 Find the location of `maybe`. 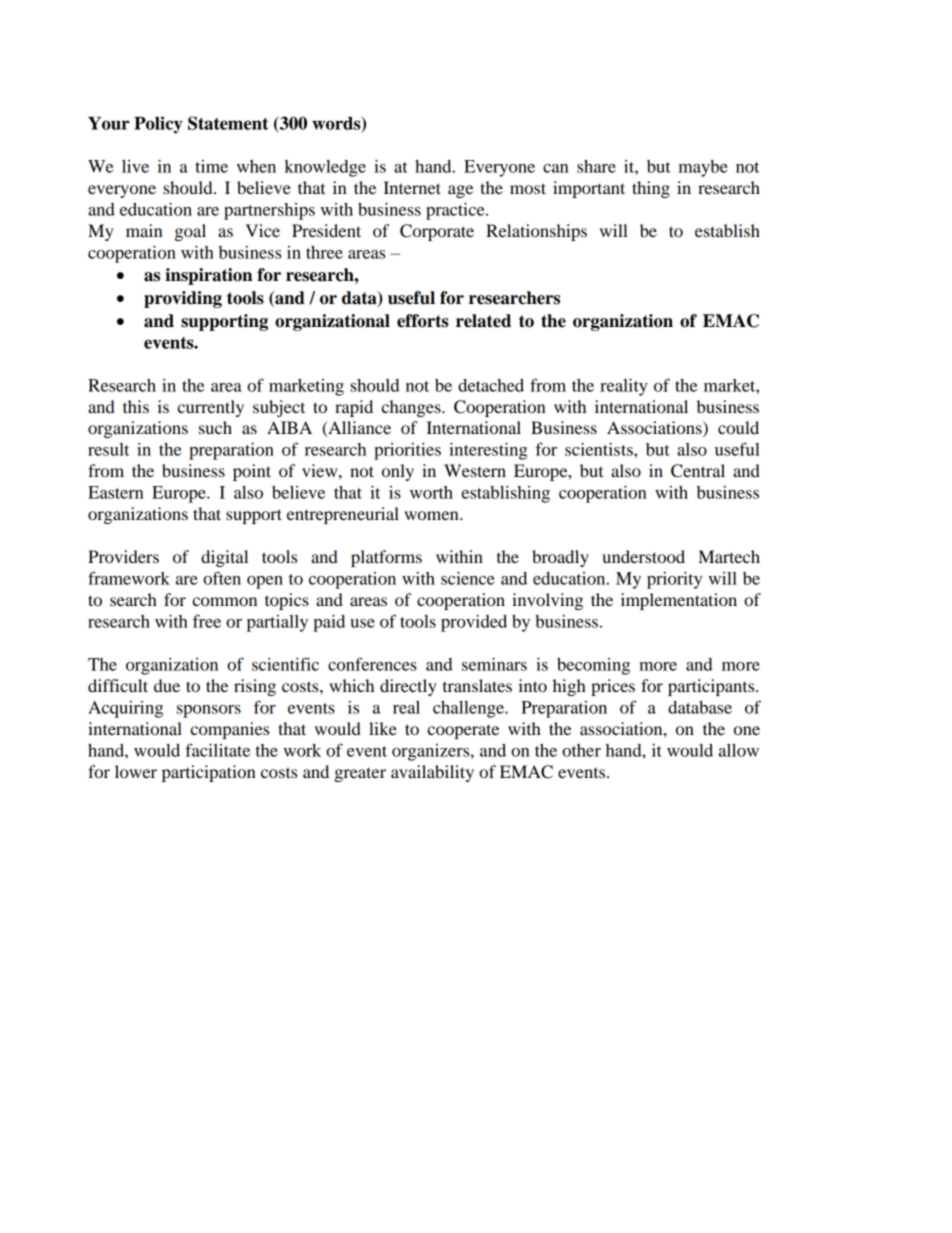

maybe is located at coordinates (703, 168).
